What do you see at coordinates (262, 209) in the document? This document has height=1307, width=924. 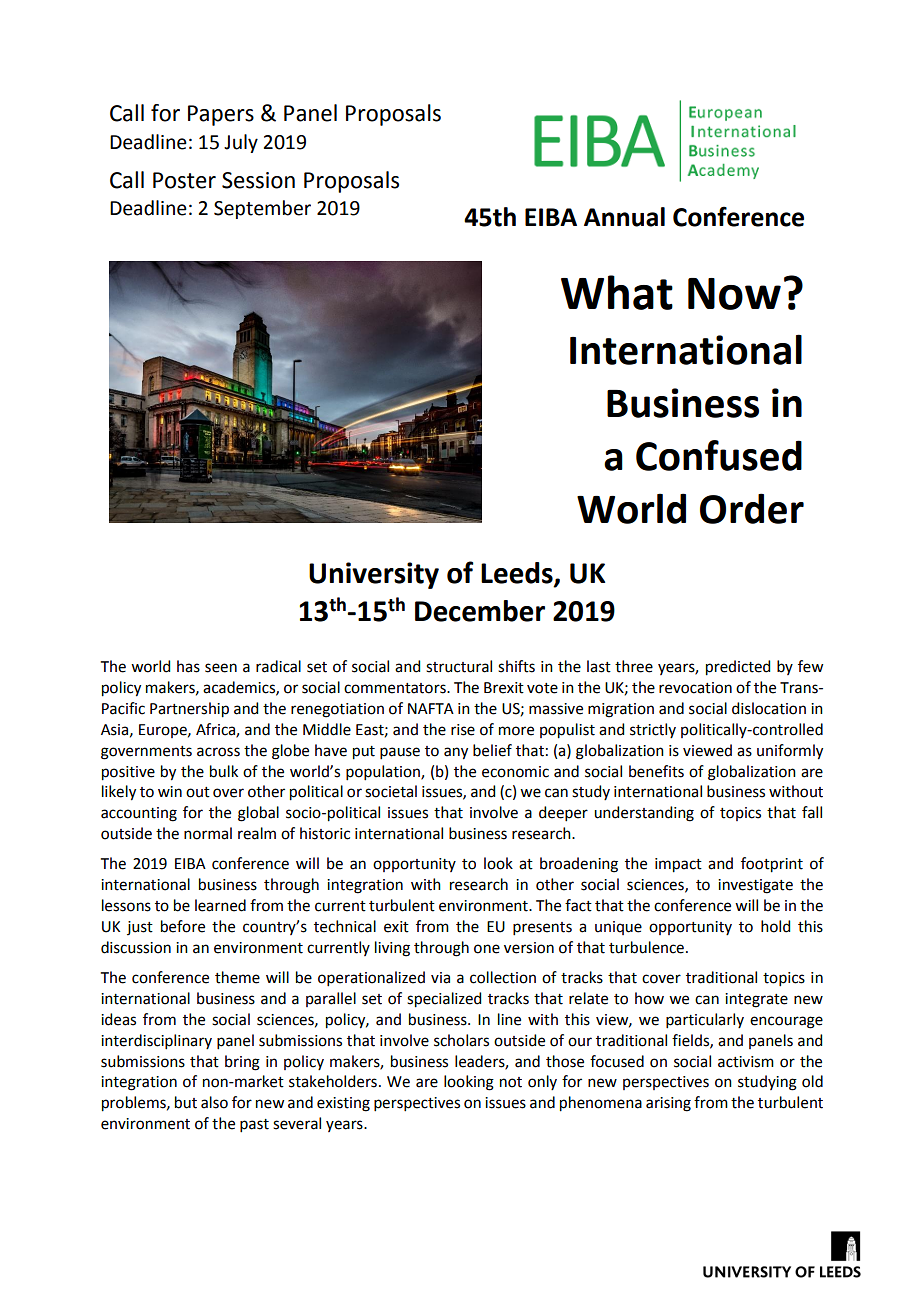 I see `September` at bounding box center [262, 209].
